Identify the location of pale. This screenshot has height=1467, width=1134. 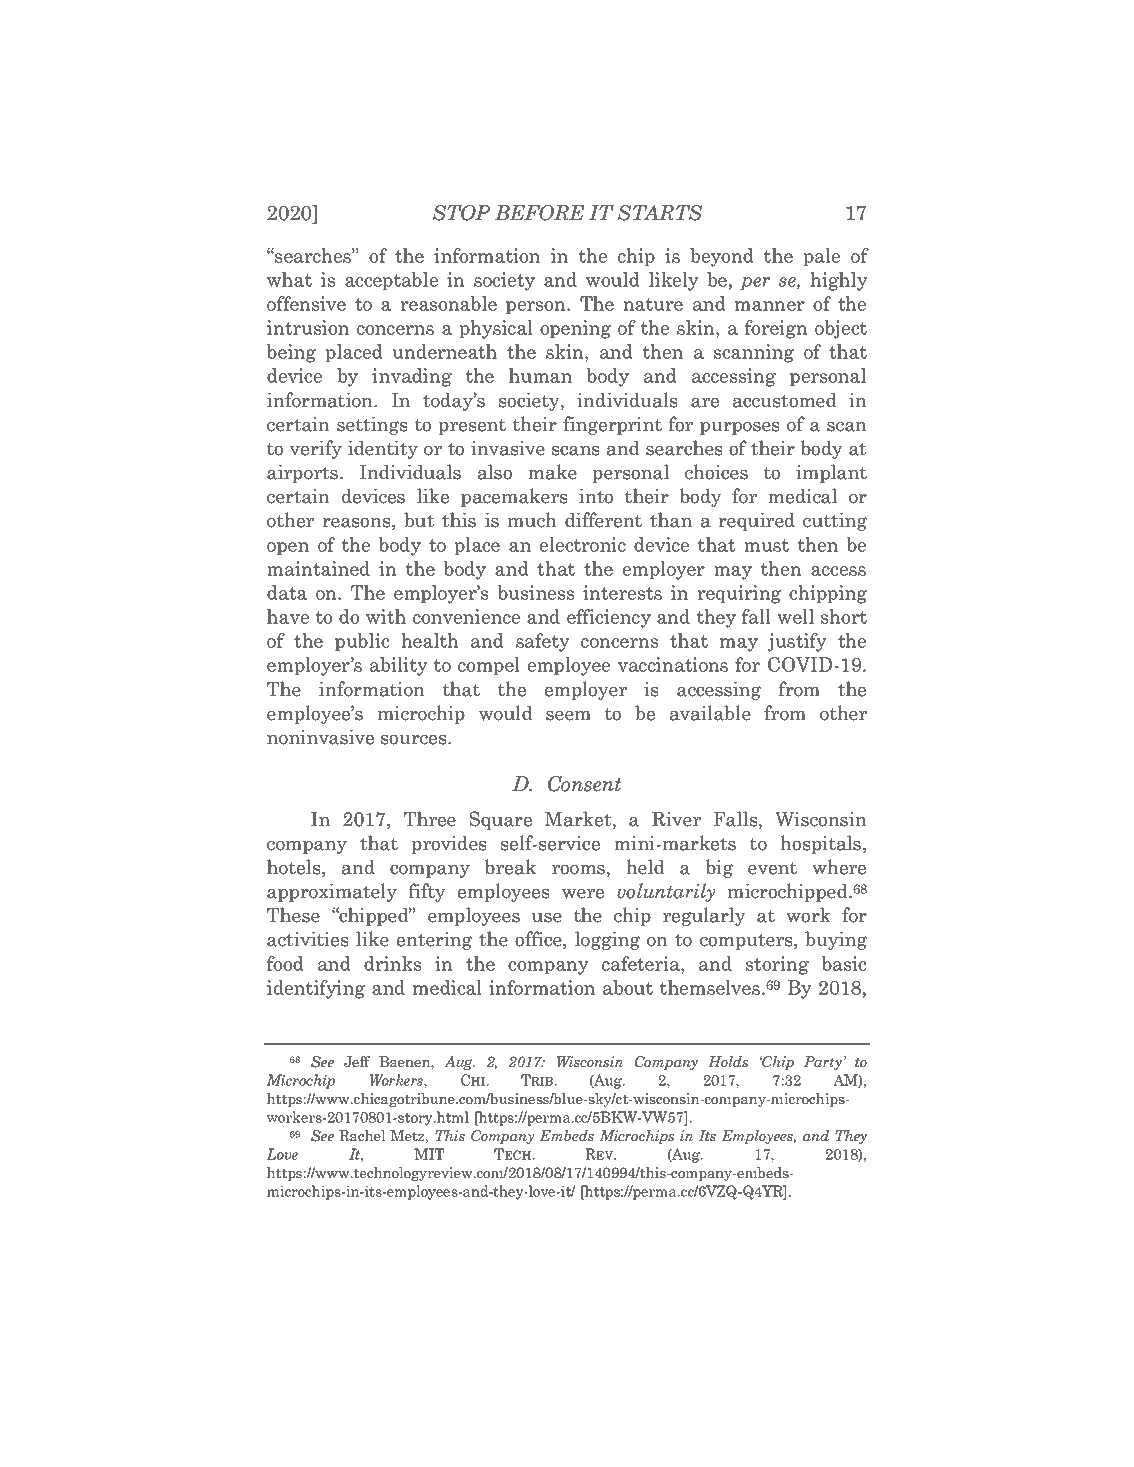
(821, 257).
